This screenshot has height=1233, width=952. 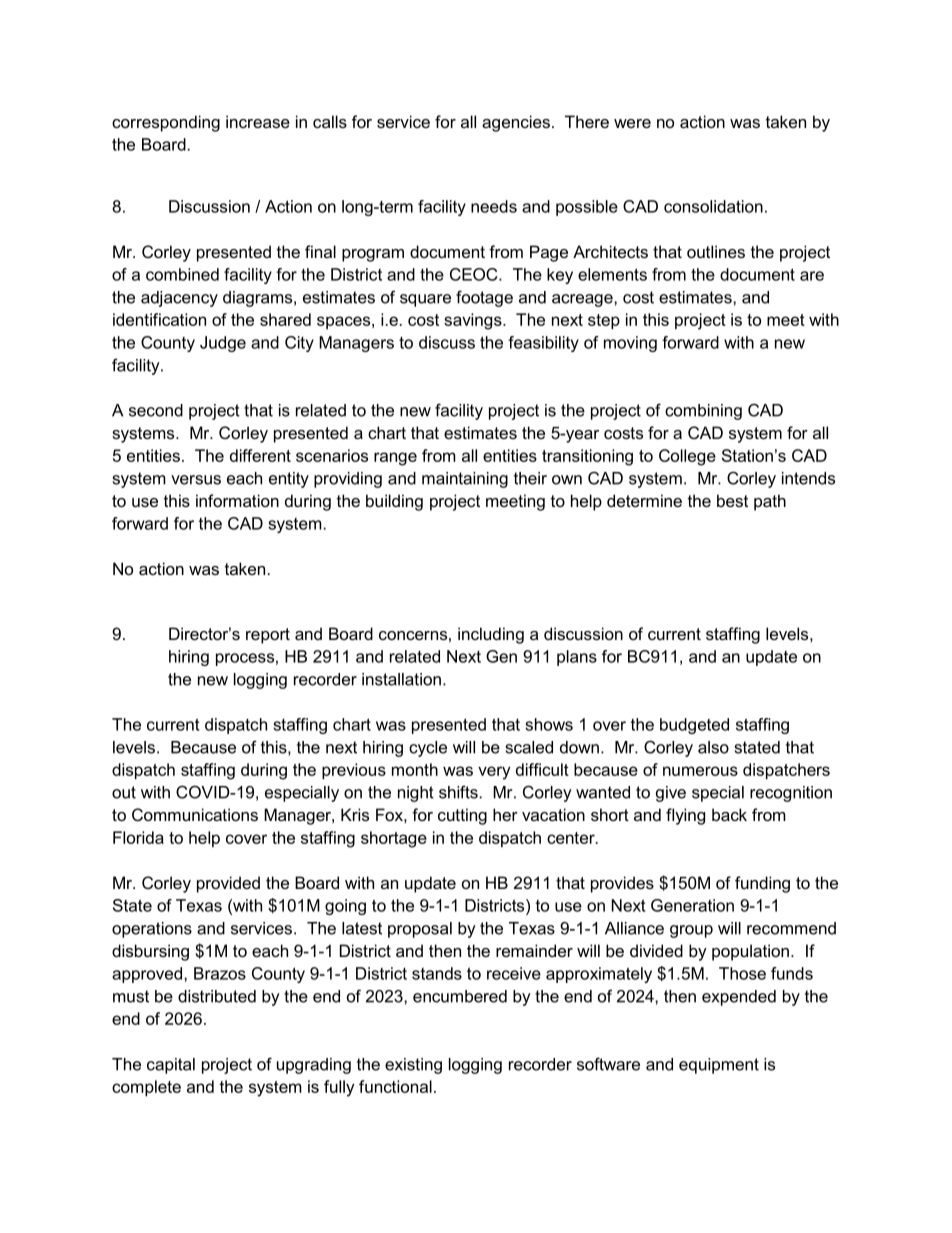 What do you see at coordinates (516, 123) in the screenshot?
I see `agencies` at bounding box center [516, 123].
